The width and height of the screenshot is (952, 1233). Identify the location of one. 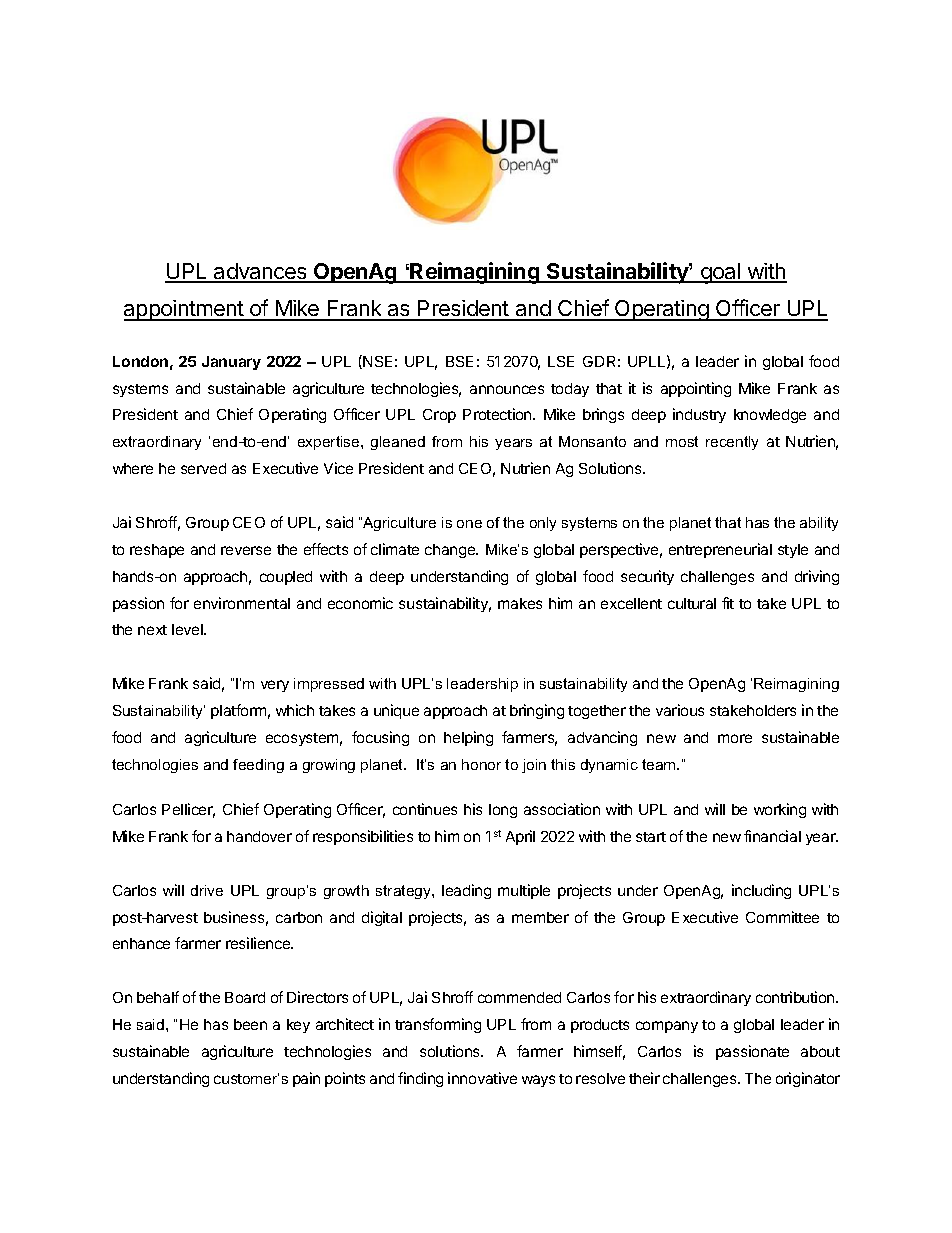
(469, 524).
